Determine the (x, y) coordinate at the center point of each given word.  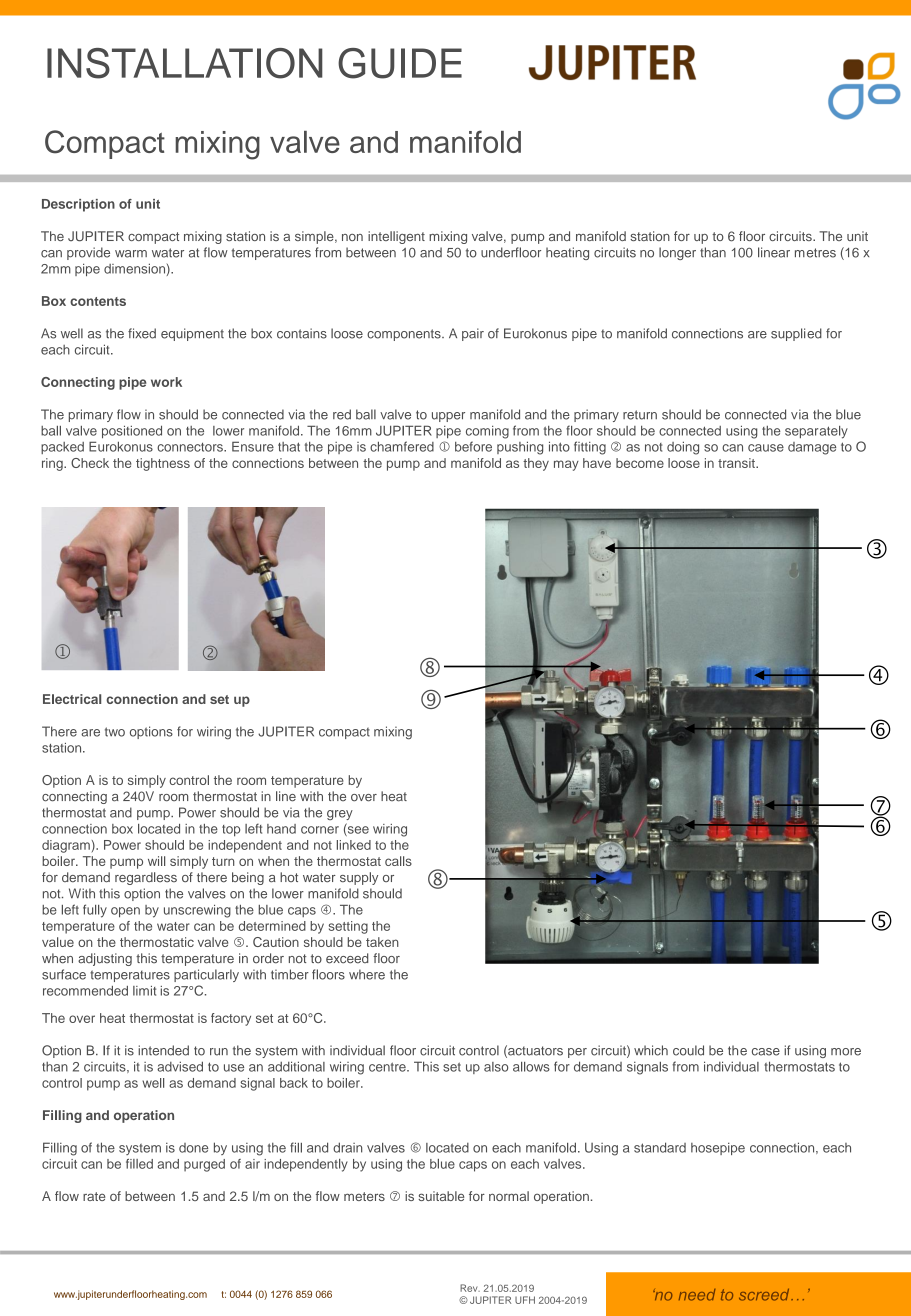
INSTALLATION (185, 63)
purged (204, 1165)
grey (340, 815)
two (115, 732)
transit (737, 463)
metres (815, 253)
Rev (470, 1288)
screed (765, 1295)
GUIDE (400, 63)
